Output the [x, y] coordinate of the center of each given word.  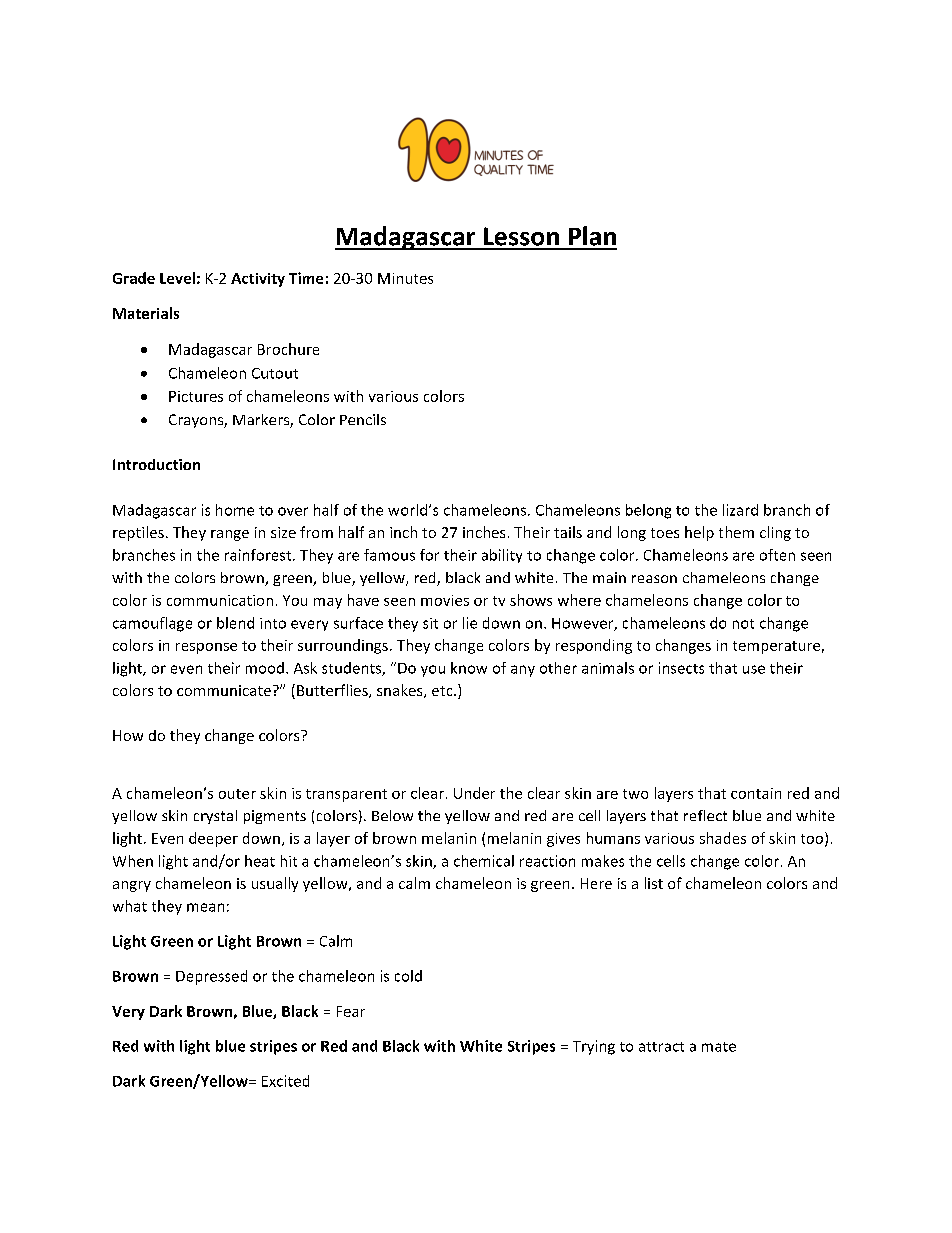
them [736, 532]
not [743, 624]
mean [205, 907]
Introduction [156, 464]
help [699, 533]
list [654, 883]
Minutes [405, 278]
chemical [484, 861]
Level [177, 278]
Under [474, 793]
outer [237, 794]
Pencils [363, 419]
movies [445, 600]
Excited [285, 1081]
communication [220, 600]
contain [756, 793]
